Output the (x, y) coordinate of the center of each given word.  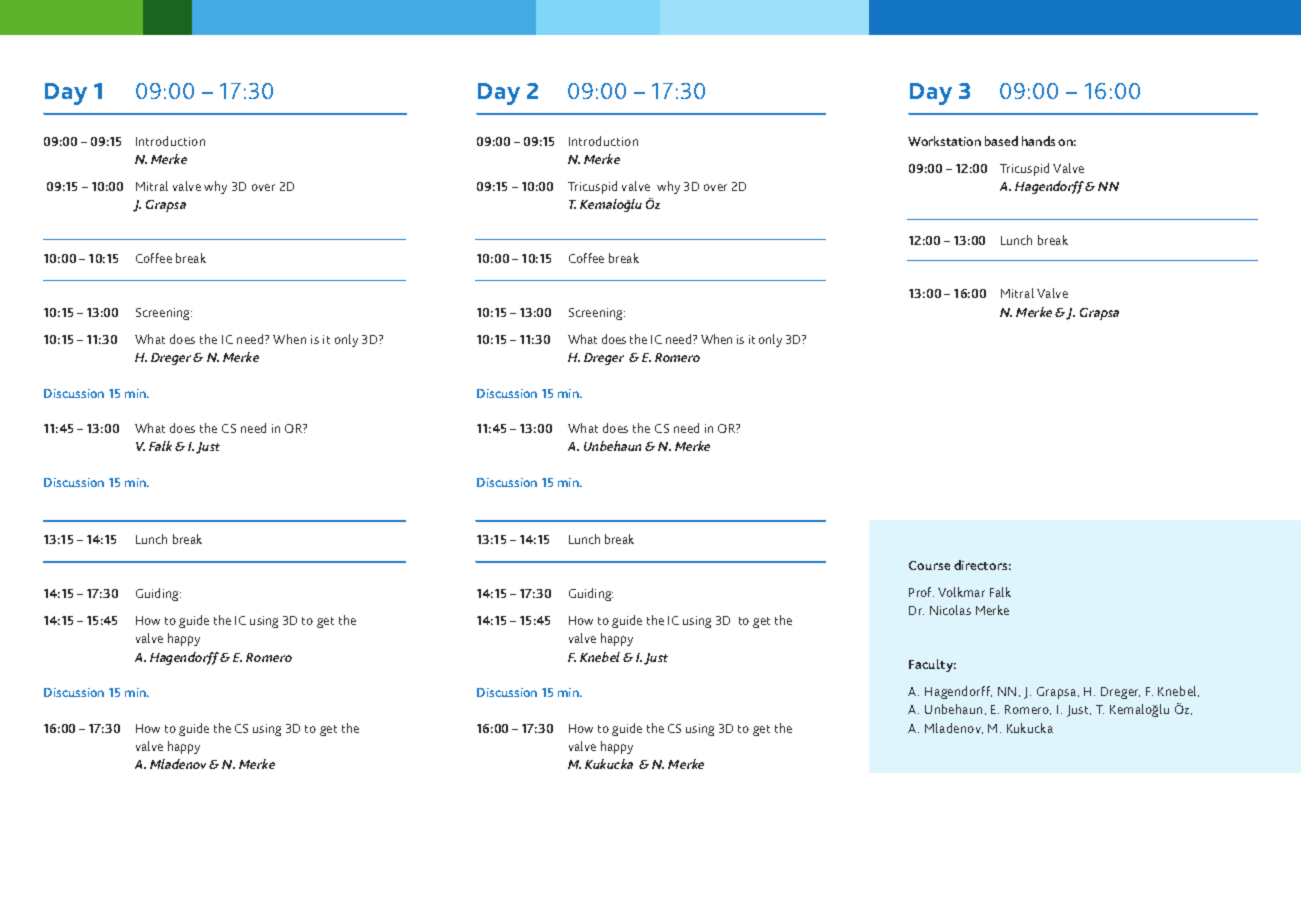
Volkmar (961, 592)
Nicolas (950, 610)
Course (929, 565)
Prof (921, 592)
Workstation (944, 141)
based (1001, 141)
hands (1038, 141)
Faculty (932, 665)
